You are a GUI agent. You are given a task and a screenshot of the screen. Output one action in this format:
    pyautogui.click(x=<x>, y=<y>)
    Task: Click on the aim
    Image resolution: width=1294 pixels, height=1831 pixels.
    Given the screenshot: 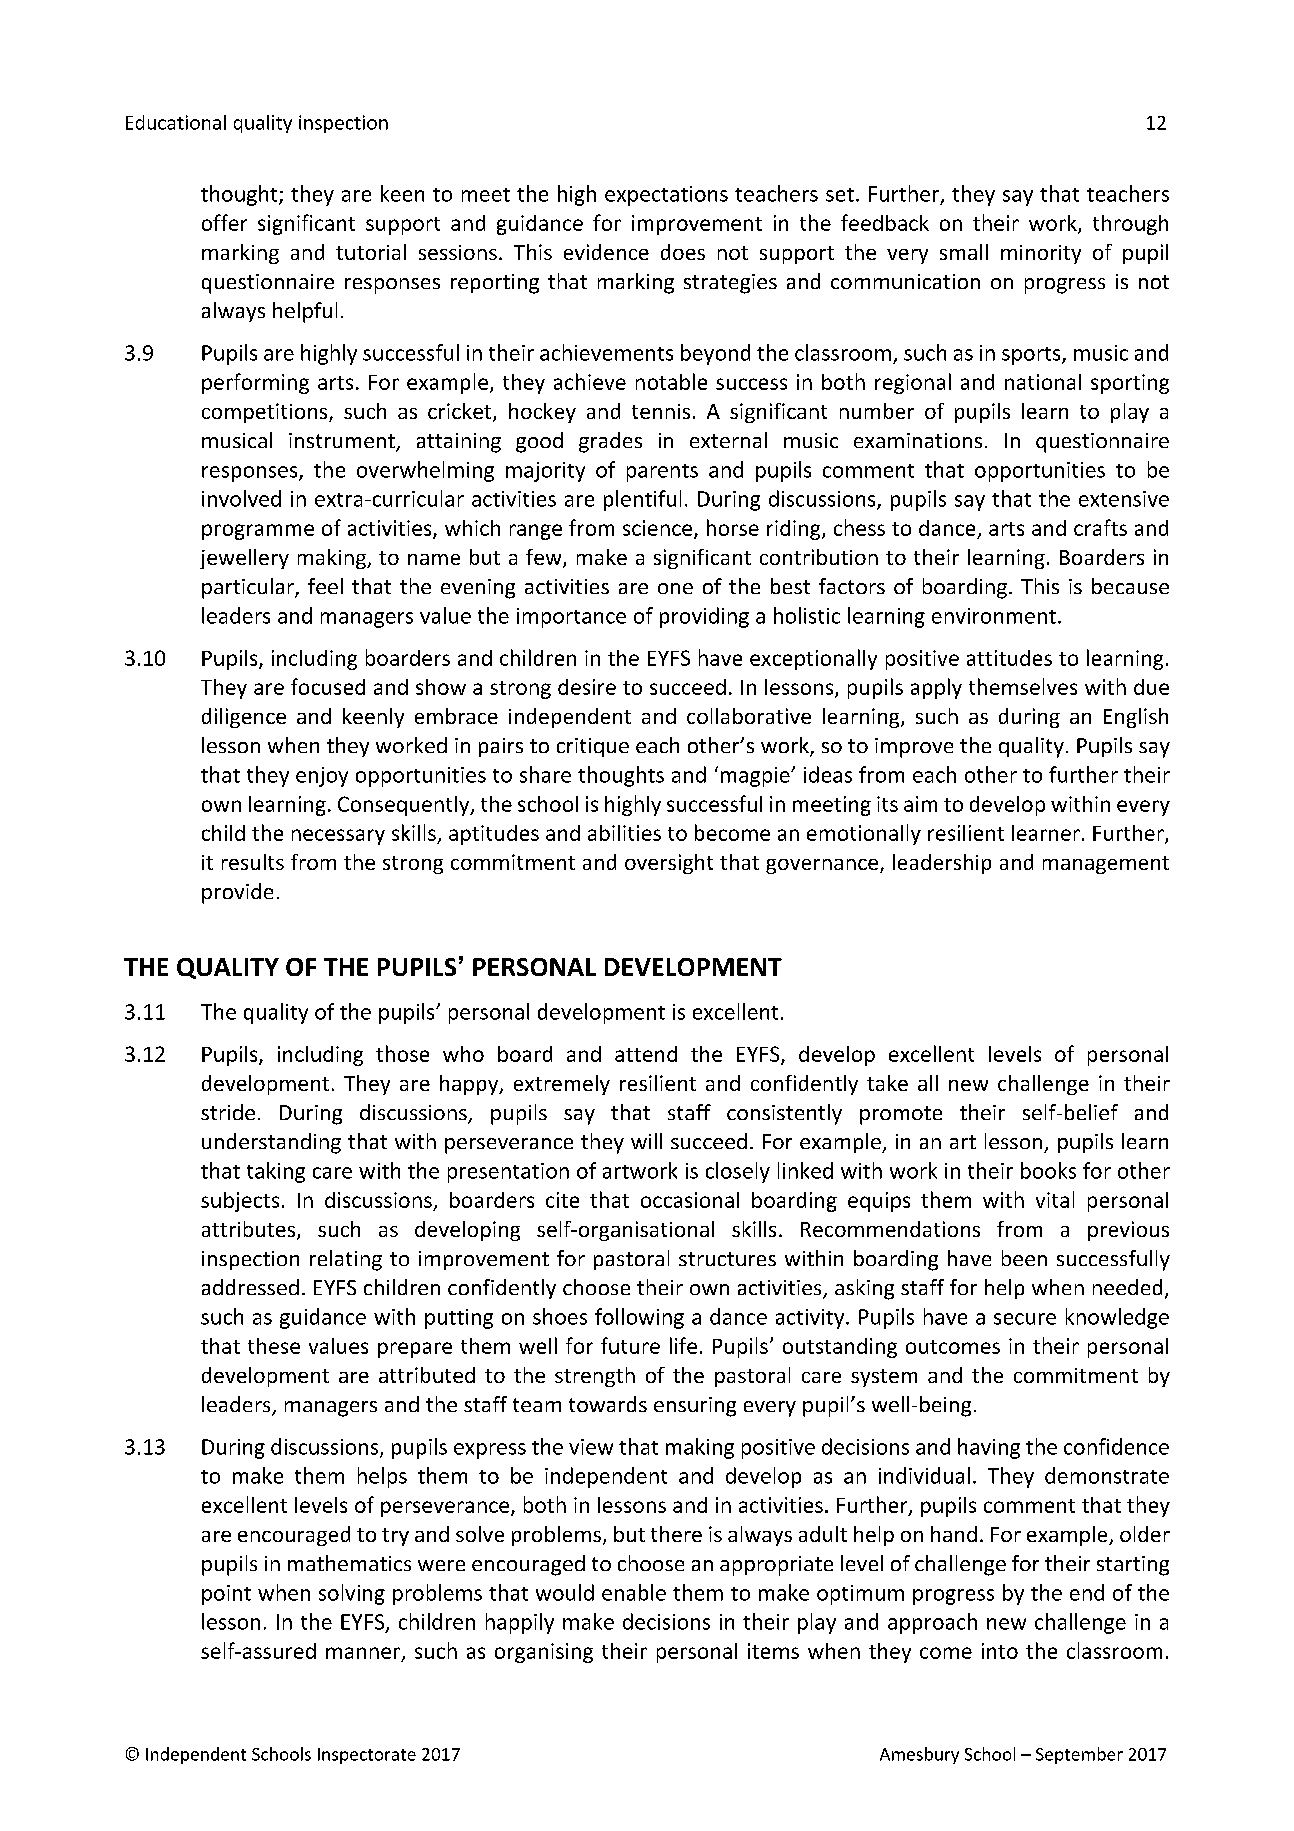 What is the action you would take?
    pyautogui.click(x=920, y=804)
